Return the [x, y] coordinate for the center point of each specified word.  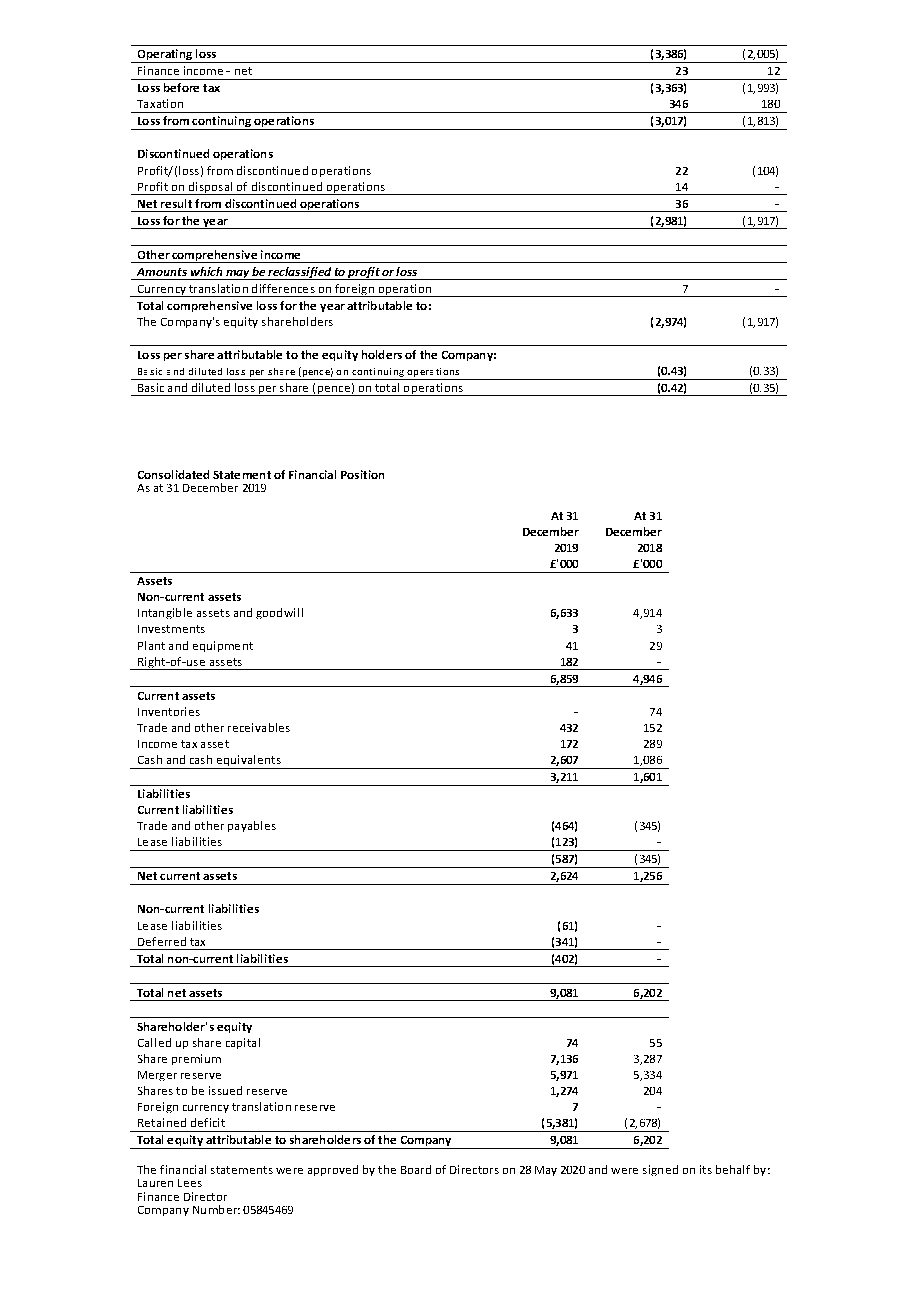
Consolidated [173, 474]
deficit [208, 1122]
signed [660, 1170]
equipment [223, 646]
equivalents [248, 762]
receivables [259, 727]
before [181, 87]
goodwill [279, 613]
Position [362, 474]
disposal [210, 188]
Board [416, 1169]
